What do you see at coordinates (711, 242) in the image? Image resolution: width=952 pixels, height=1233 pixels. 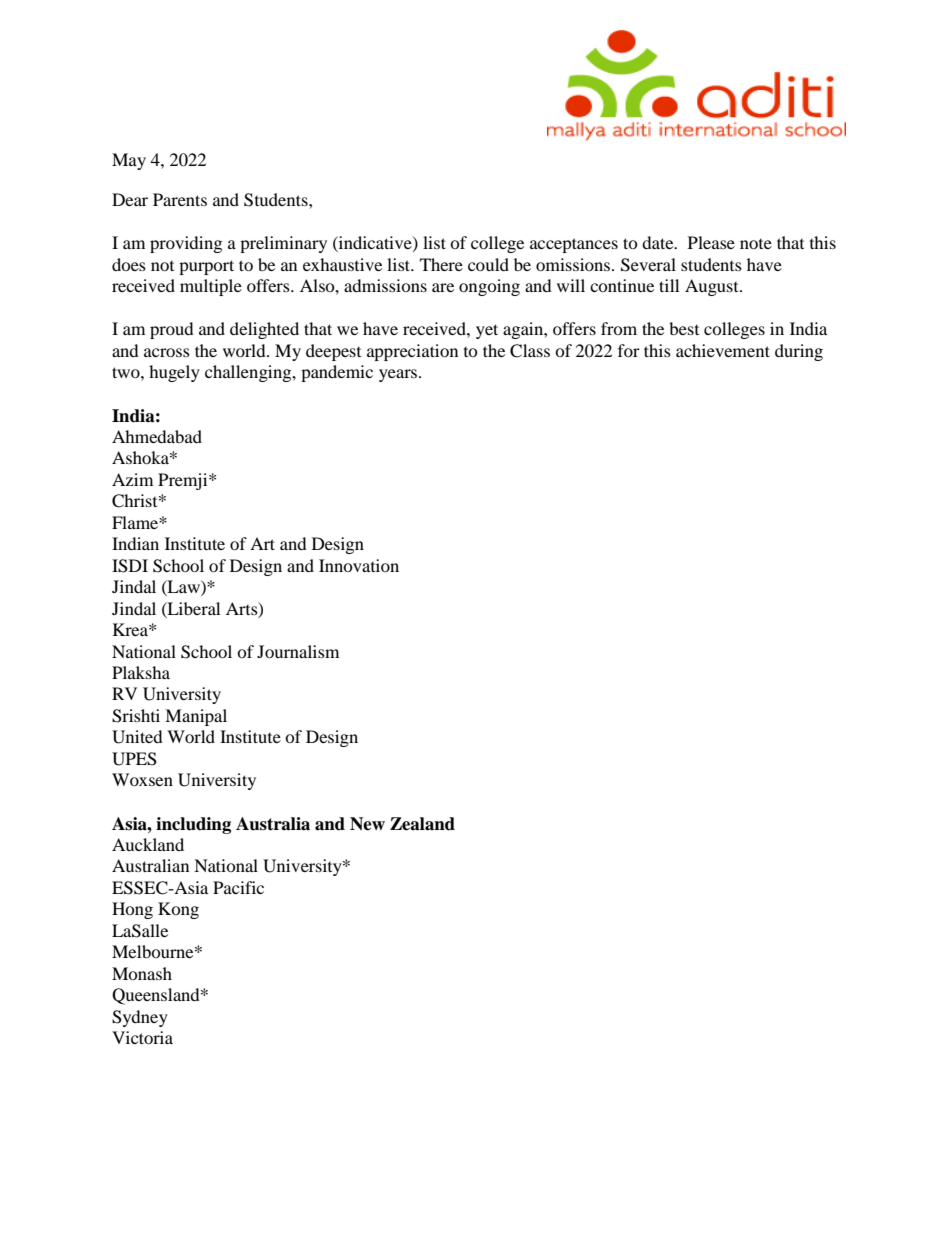 I see `Please` at bounding box center [711, 242].
